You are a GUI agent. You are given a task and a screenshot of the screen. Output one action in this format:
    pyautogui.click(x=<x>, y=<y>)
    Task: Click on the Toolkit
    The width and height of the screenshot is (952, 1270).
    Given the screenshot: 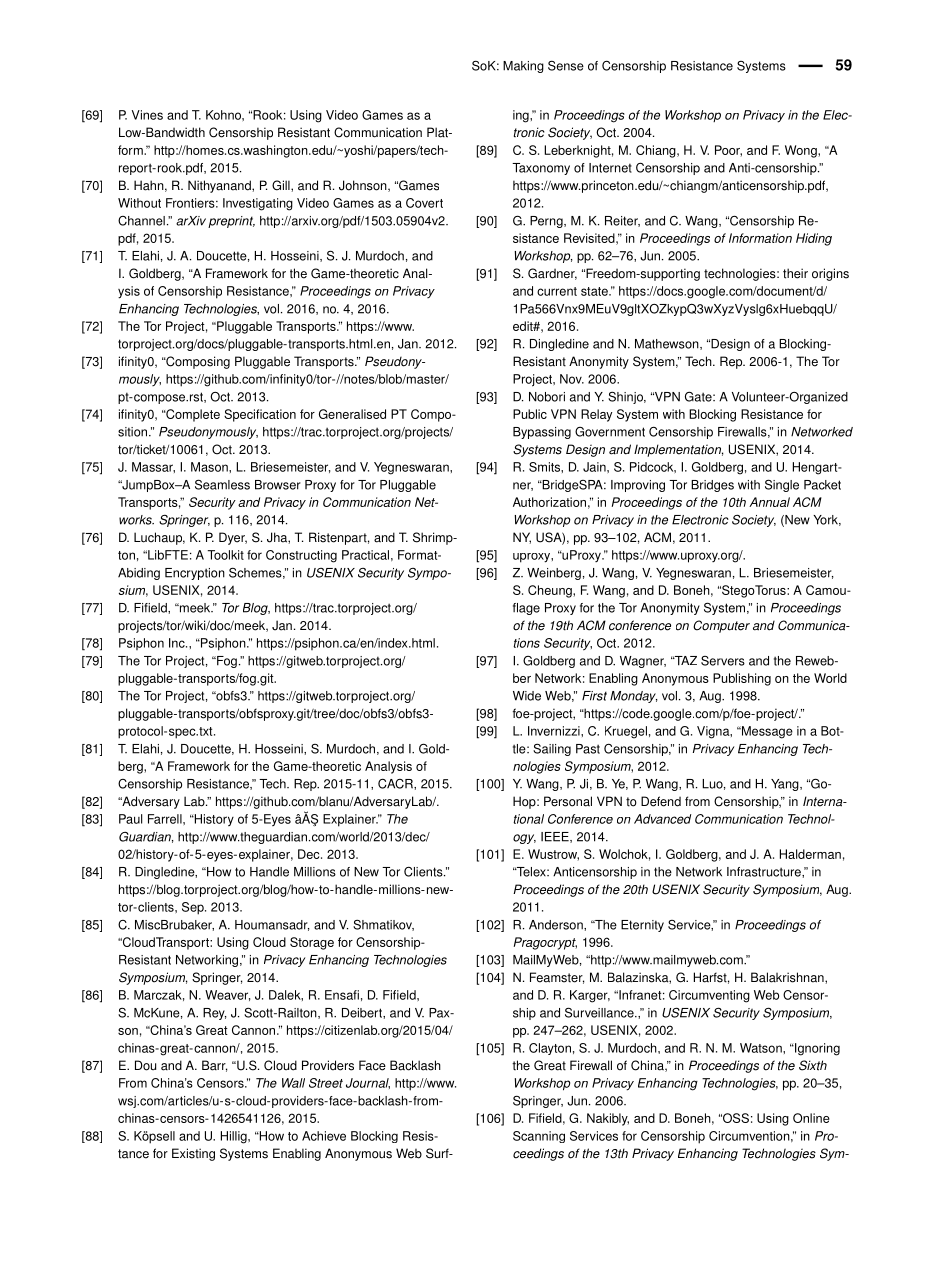 What is the action you would take?
    pyautogui.click(x=225, y=555)
